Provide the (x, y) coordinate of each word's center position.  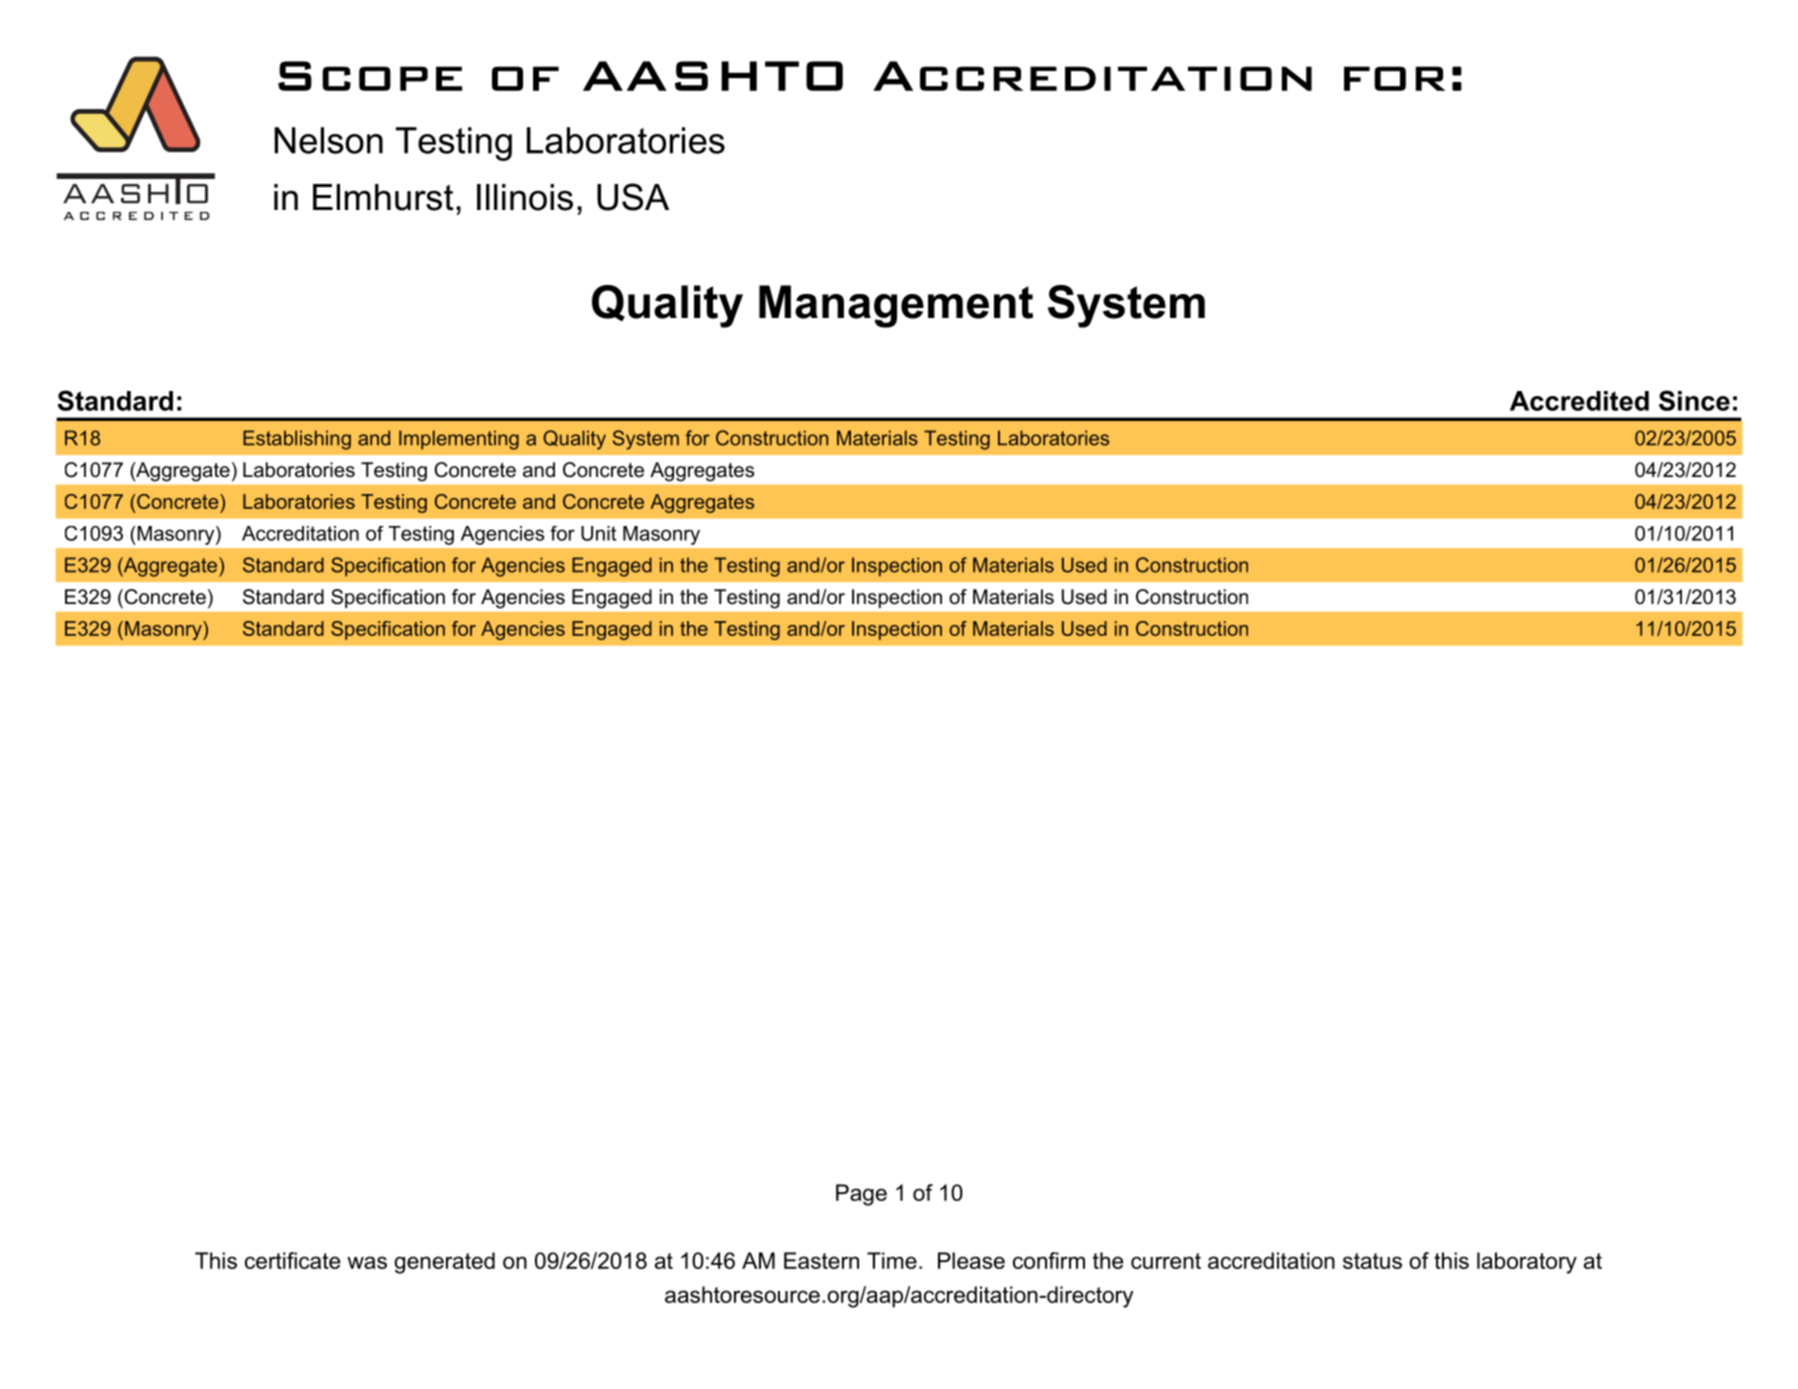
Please (971, 1260)
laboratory (1527, 1263)
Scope (370, 76)
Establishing (297, 440)
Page (861, 1195)
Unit (598, 533)
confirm (1049, 1260)
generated (444, 1263)
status (1372, 1261)
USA (633, 197)
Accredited (1579, 401)
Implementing (459, 440)
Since (1694, 400)
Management (896, 306)
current (1166, 1261)
